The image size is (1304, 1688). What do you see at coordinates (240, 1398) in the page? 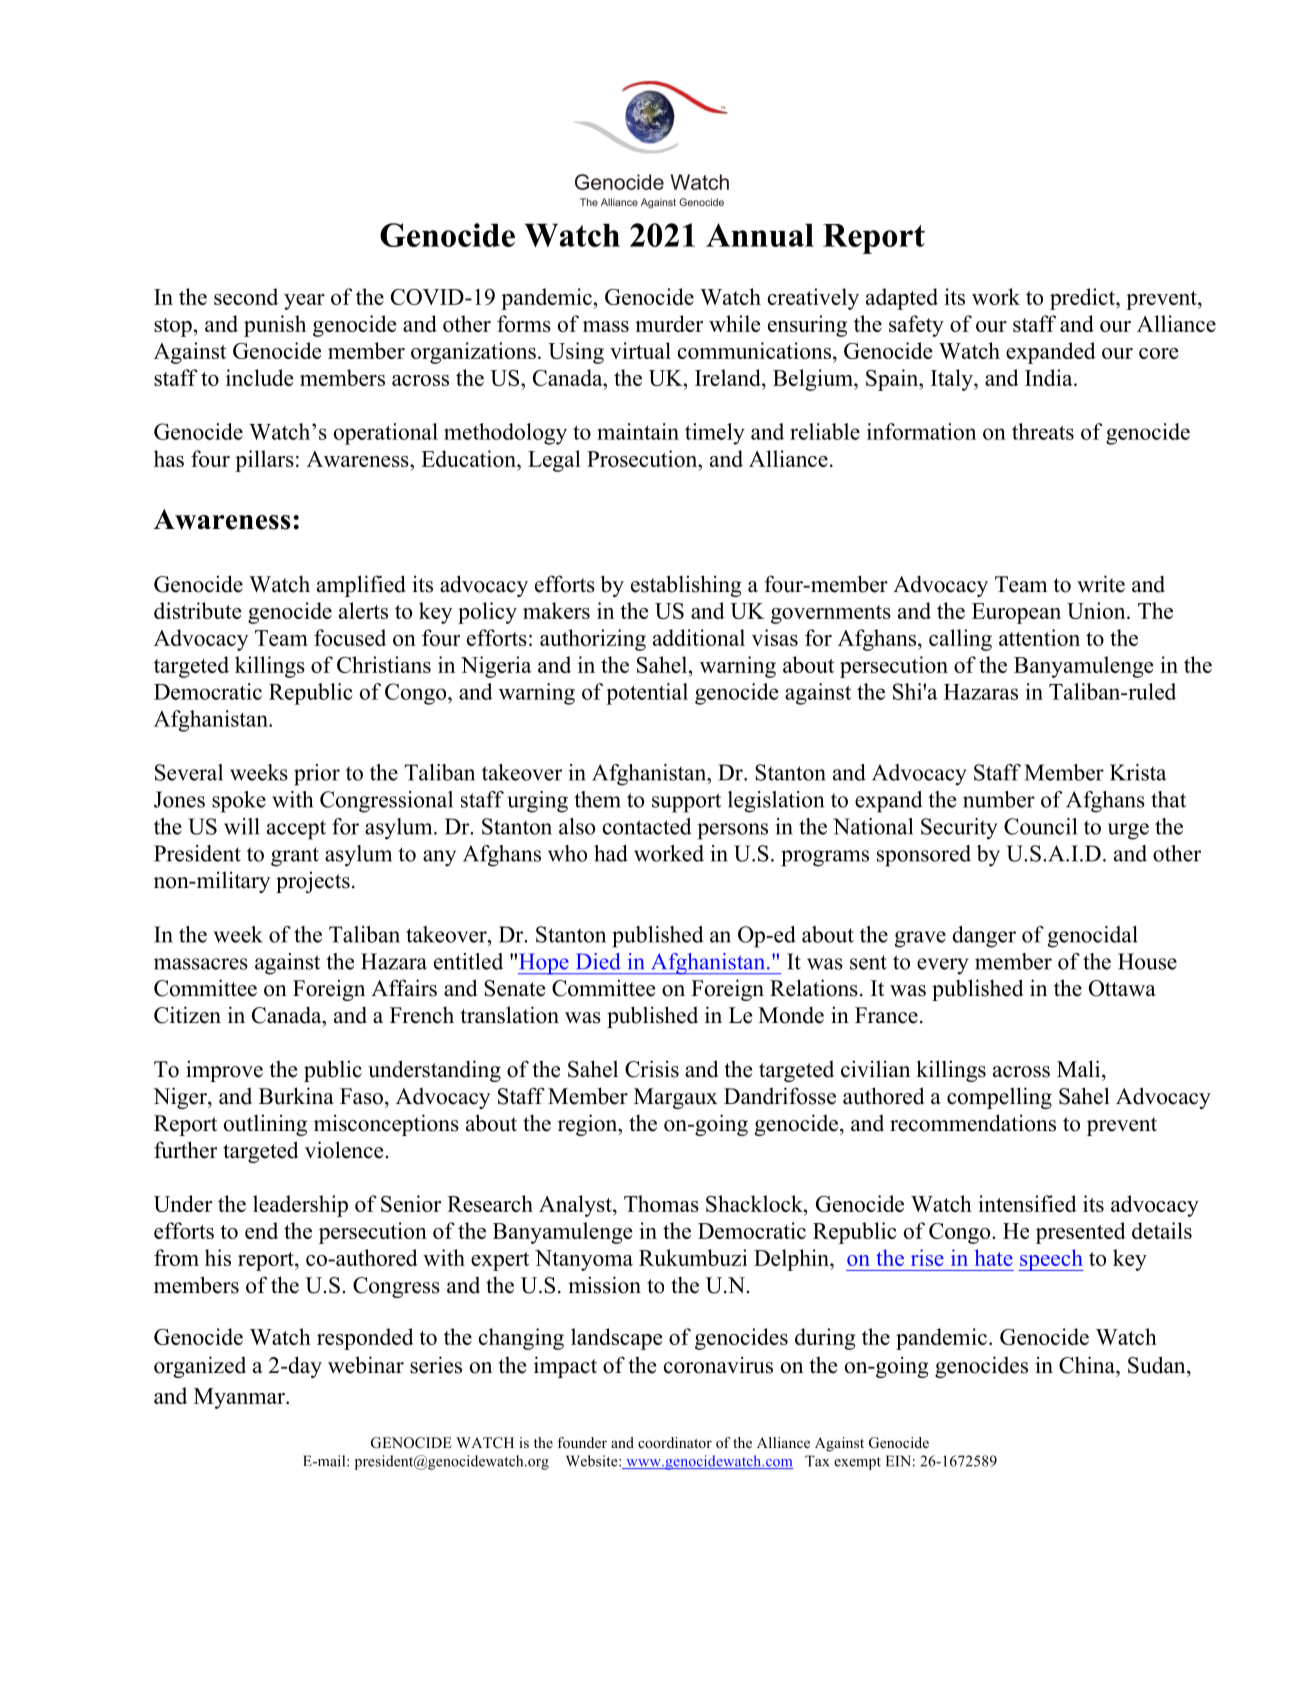
I see `Myanmar` at bounding box center [240, 1398].
